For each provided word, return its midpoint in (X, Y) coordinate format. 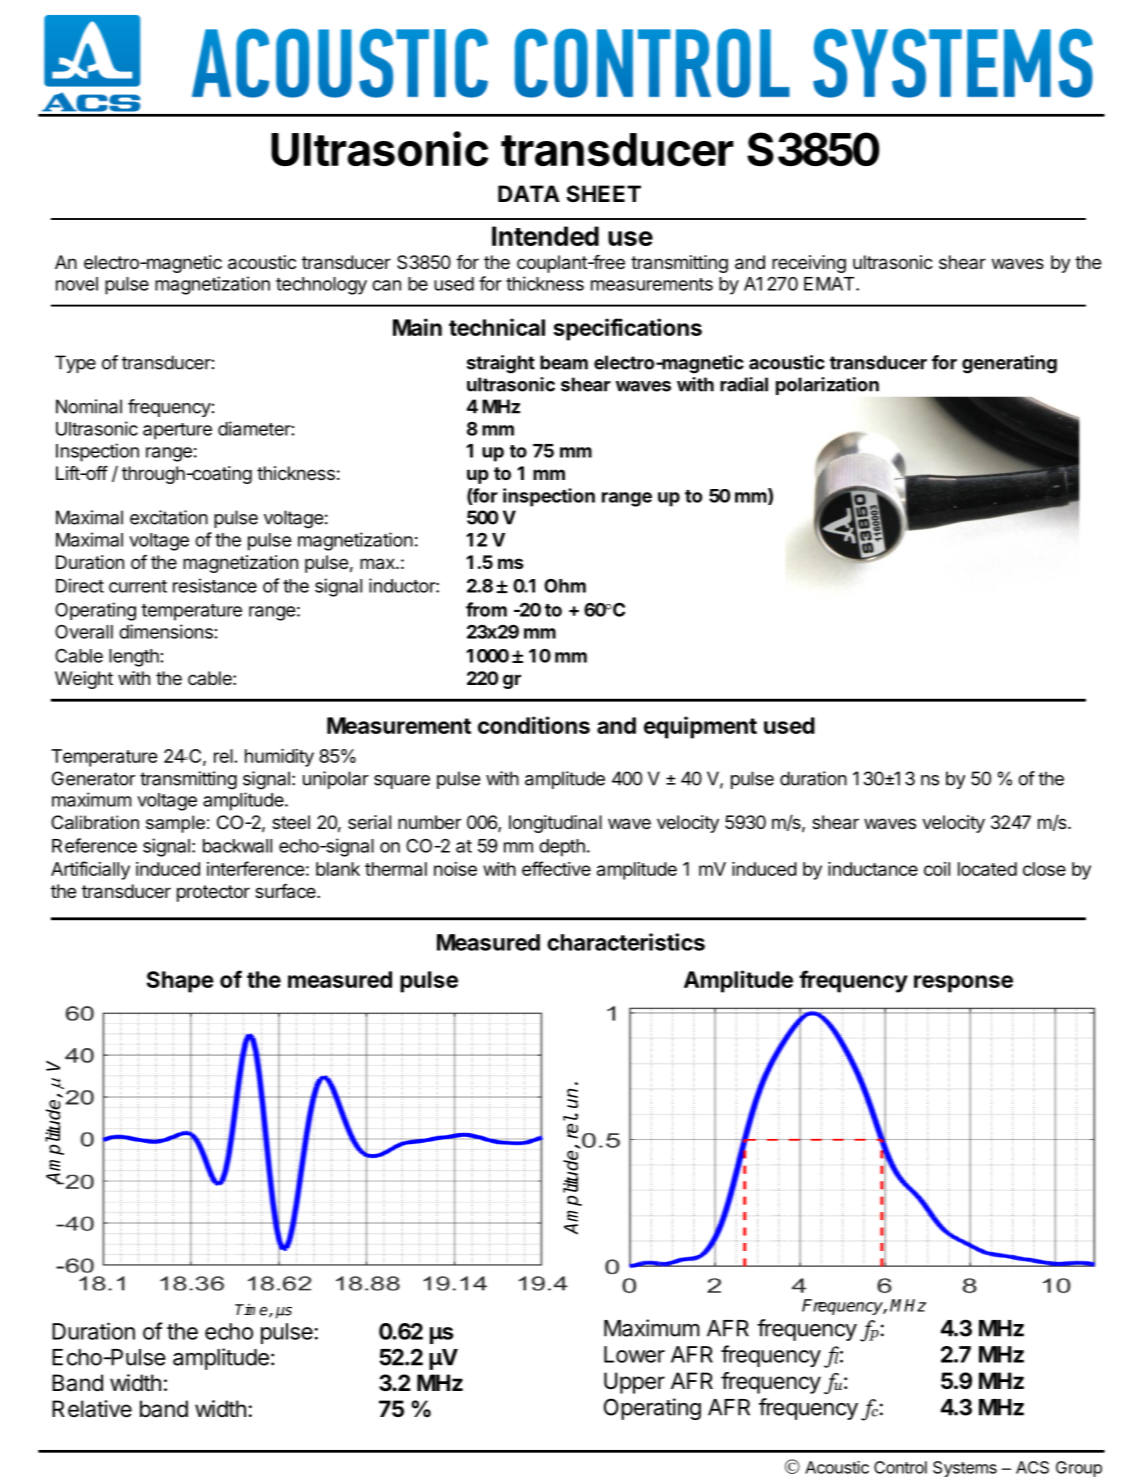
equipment (700, 727)
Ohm (565, 586)
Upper (634, 1383)
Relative (92, 1409)
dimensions (166, 631)
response (963, 984)
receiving (809, 264)
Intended (545, 236)
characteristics (626, 942)
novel (77, 284)
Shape (180, 982)
